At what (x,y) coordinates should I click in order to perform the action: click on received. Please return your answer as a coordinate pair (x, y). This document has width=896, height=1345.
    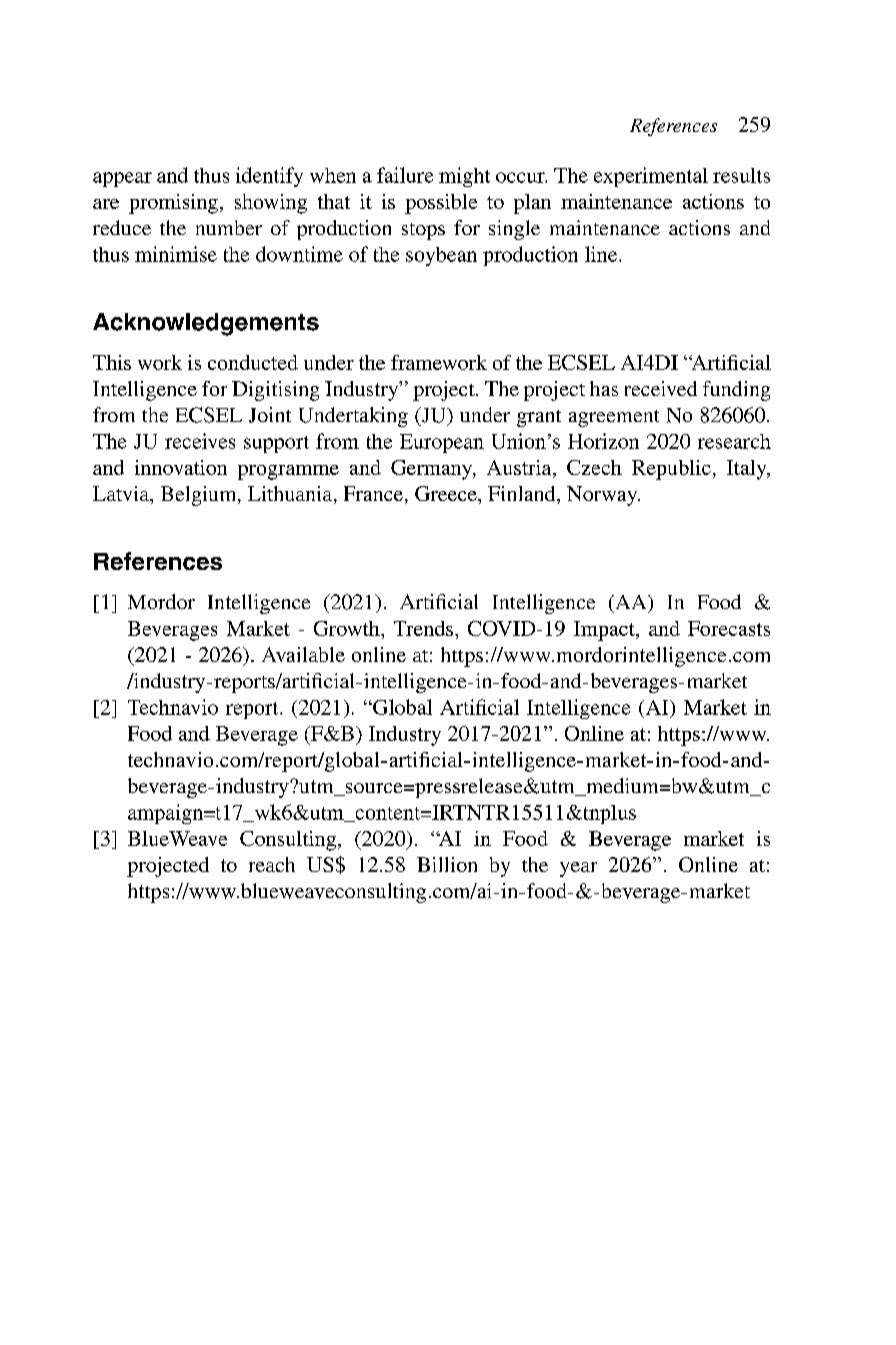
    Looking at the image, I should click on (661, 388).
